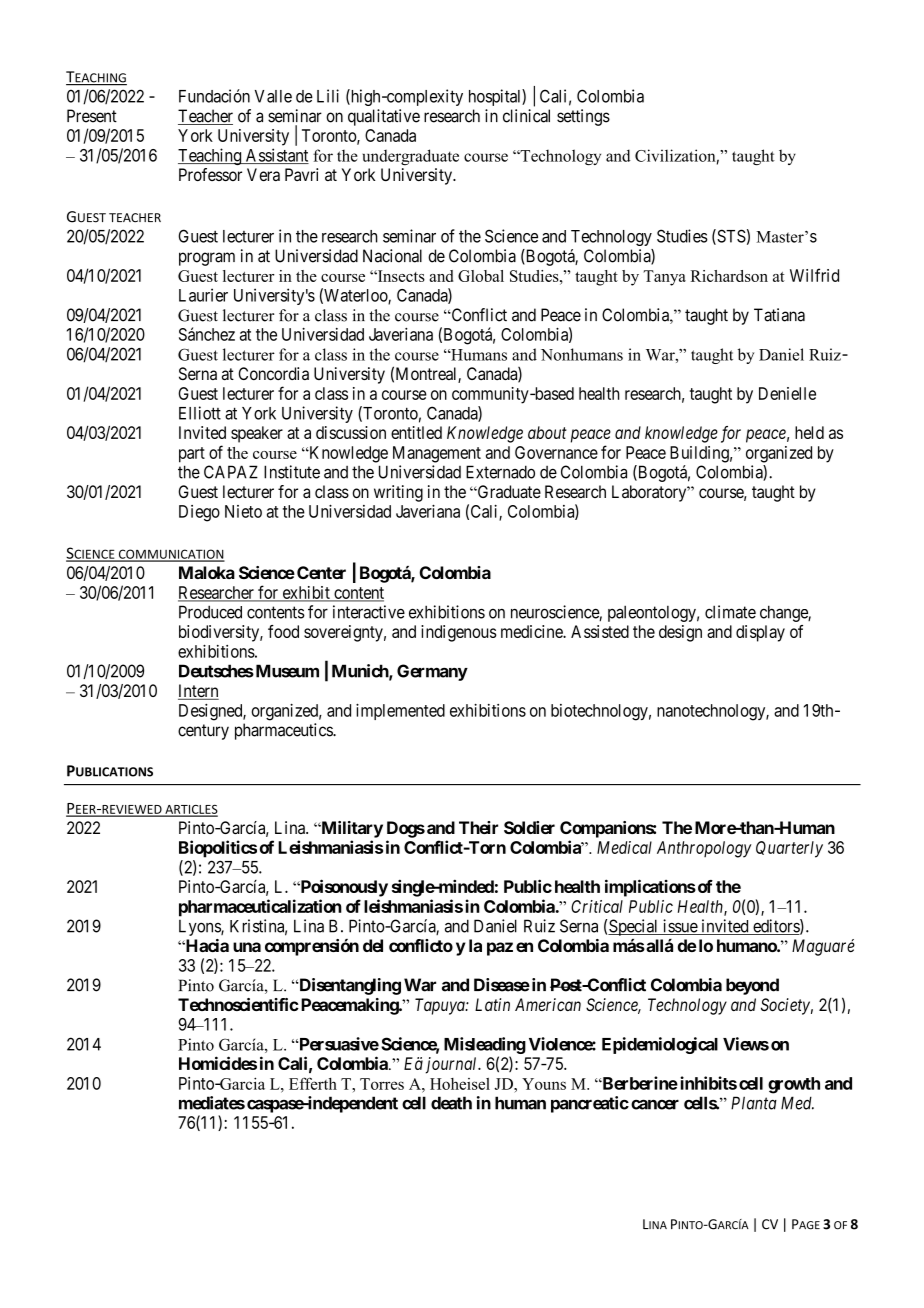 The height and width of the image is (1308, 924). What do you see at coordinates (384, 117) in the image?
I see `qualitative` at bounding box center [384, 117].
